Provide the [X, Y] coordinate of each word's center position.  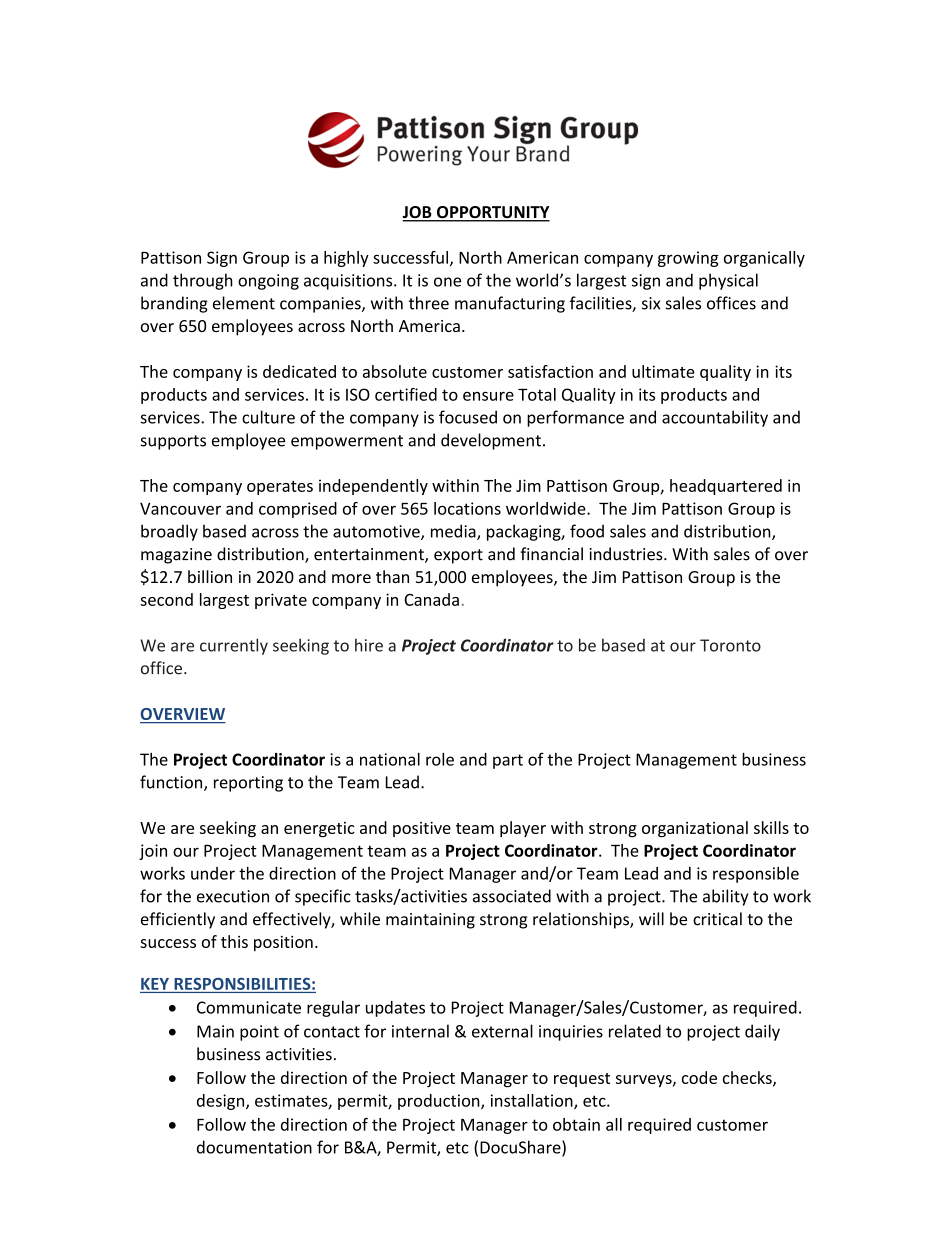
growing [688, 259]
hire [369, 645]
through [203, 281]
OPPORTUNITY [492, 213]
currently [234, 646]
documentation [254, 1147]
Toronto [730, 645]
